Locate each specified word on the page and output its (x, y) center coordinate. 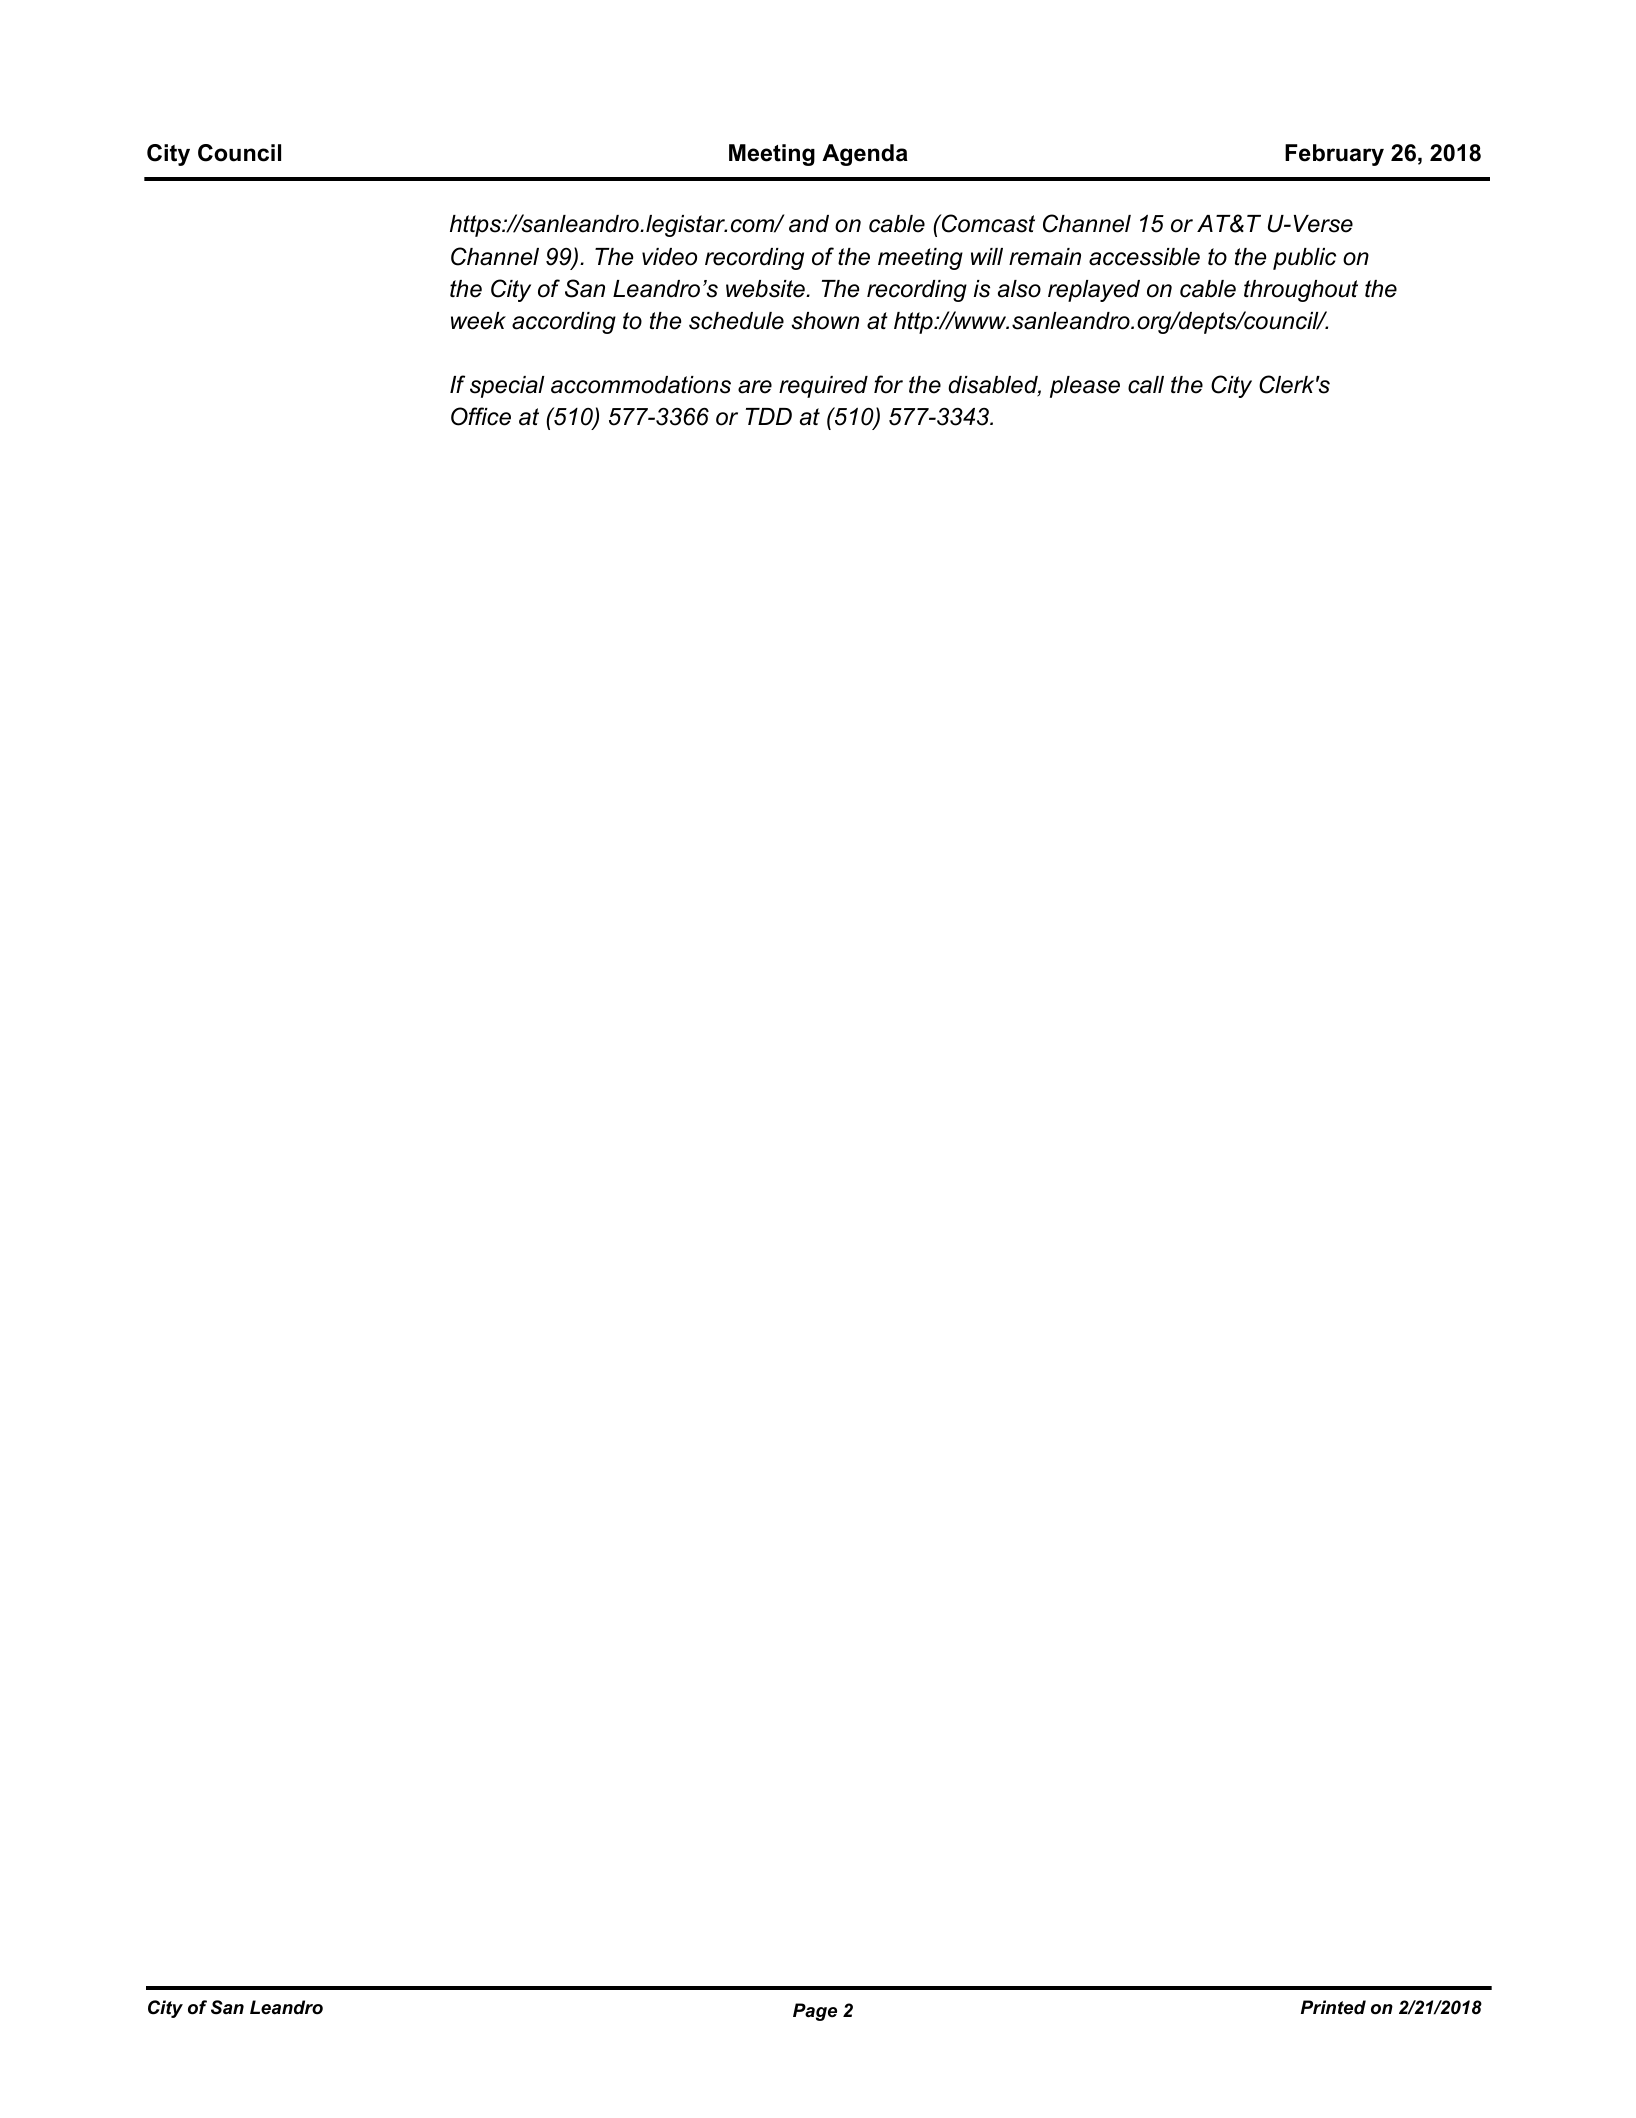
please (1085, 387)
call (1146, 385)
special (507, 387)
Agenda (865, 155)
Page (815, 2012)
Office (481, 416)
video (669, 257)
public (1304, 259)
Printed (1333, 2007)
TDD (769, 416)
